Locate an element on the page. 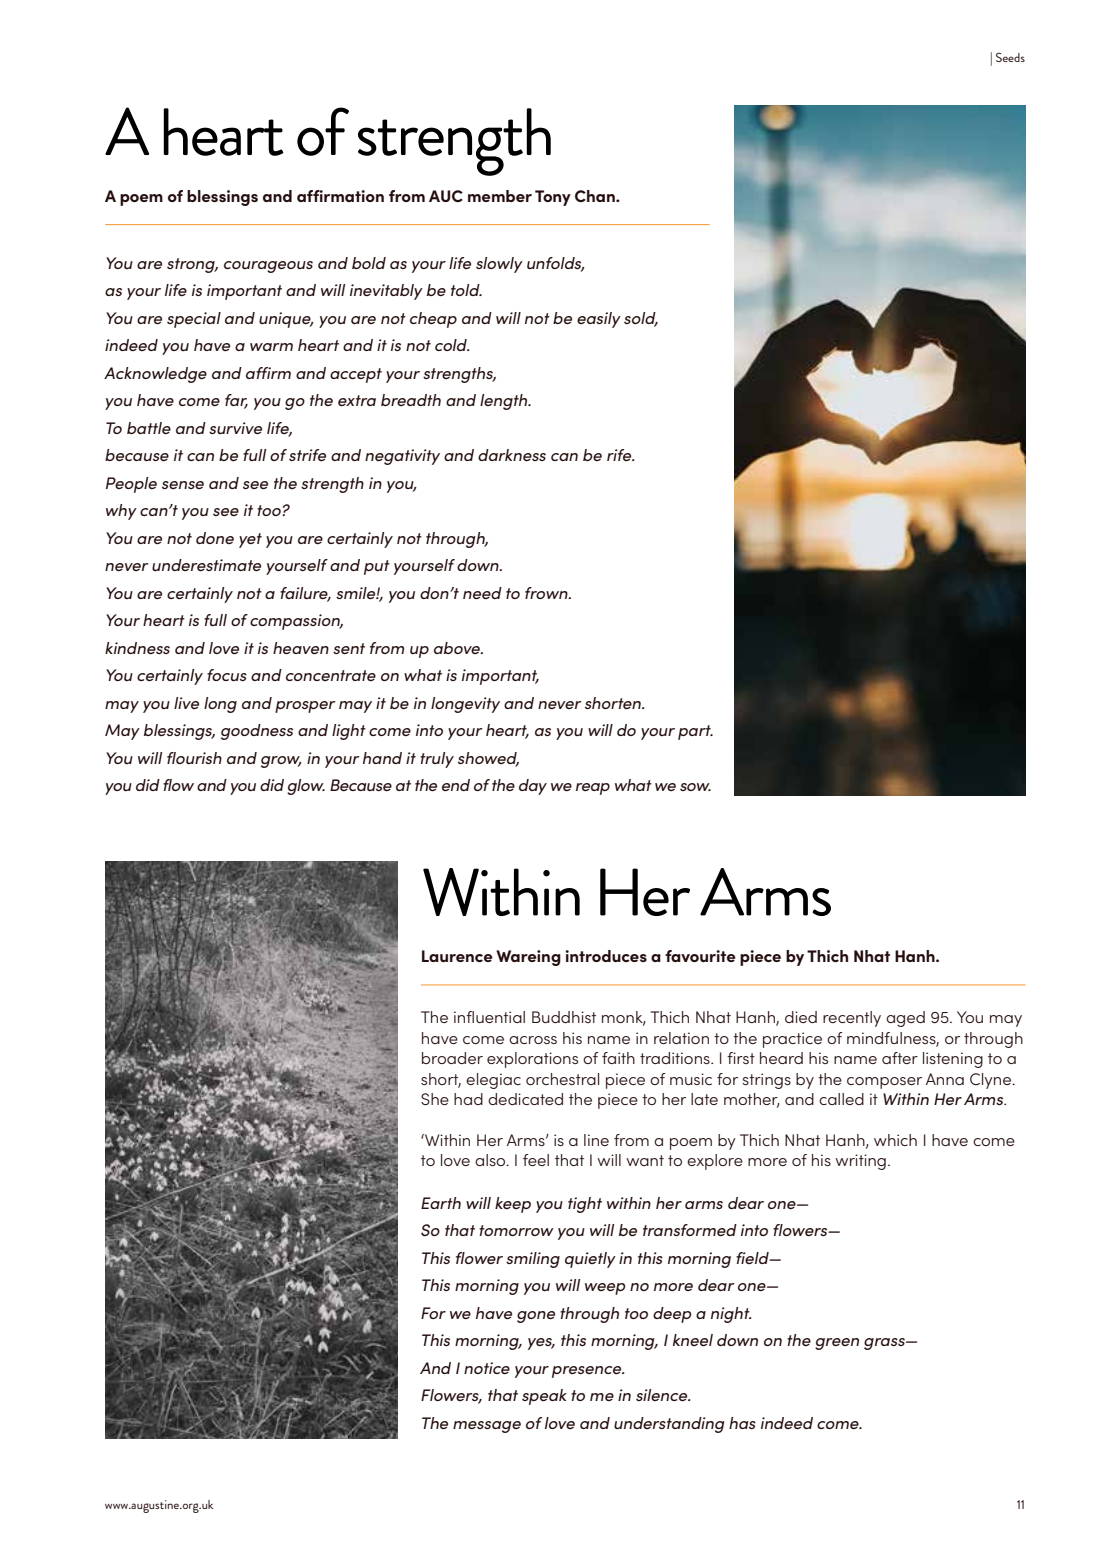 This image has height=1562, width=1104. sold is located at coordinates (641, 319).
